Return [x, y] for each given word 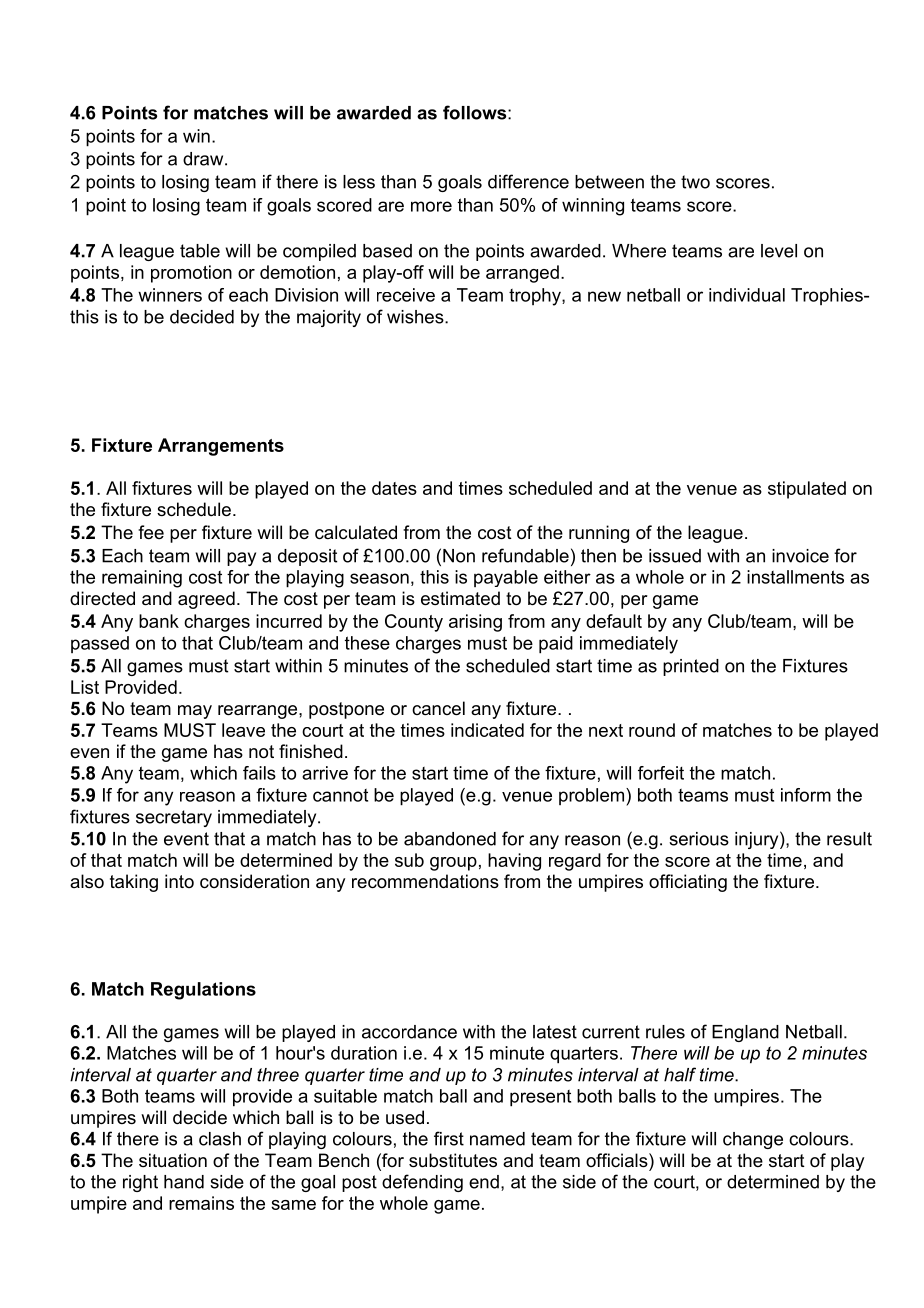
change [753, 1140]
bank [159, 621]
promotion [191, 274]
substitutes [453, 1160]
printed [691, 667]
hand [184, 1182]
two [695, 182]
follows [476, 112]
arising [475, 623]
